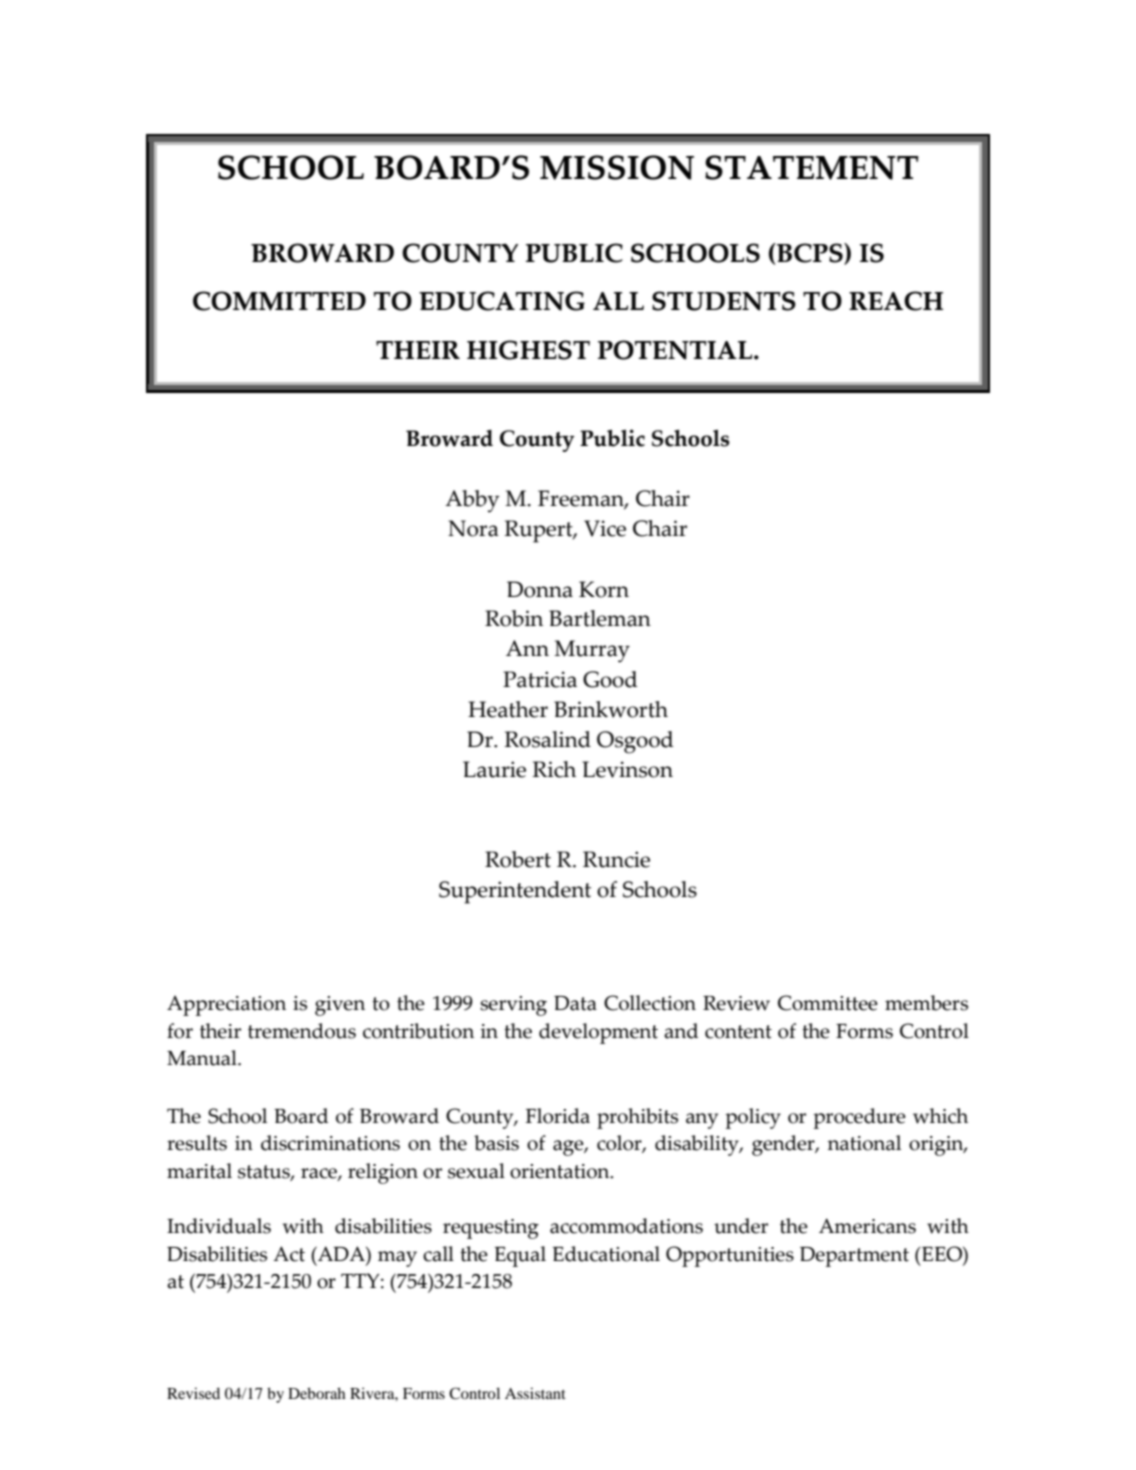 Image resolution: width=1136 pixels, height=1470 pixels. I want to click on STATEMENT, so click(812, 167).
